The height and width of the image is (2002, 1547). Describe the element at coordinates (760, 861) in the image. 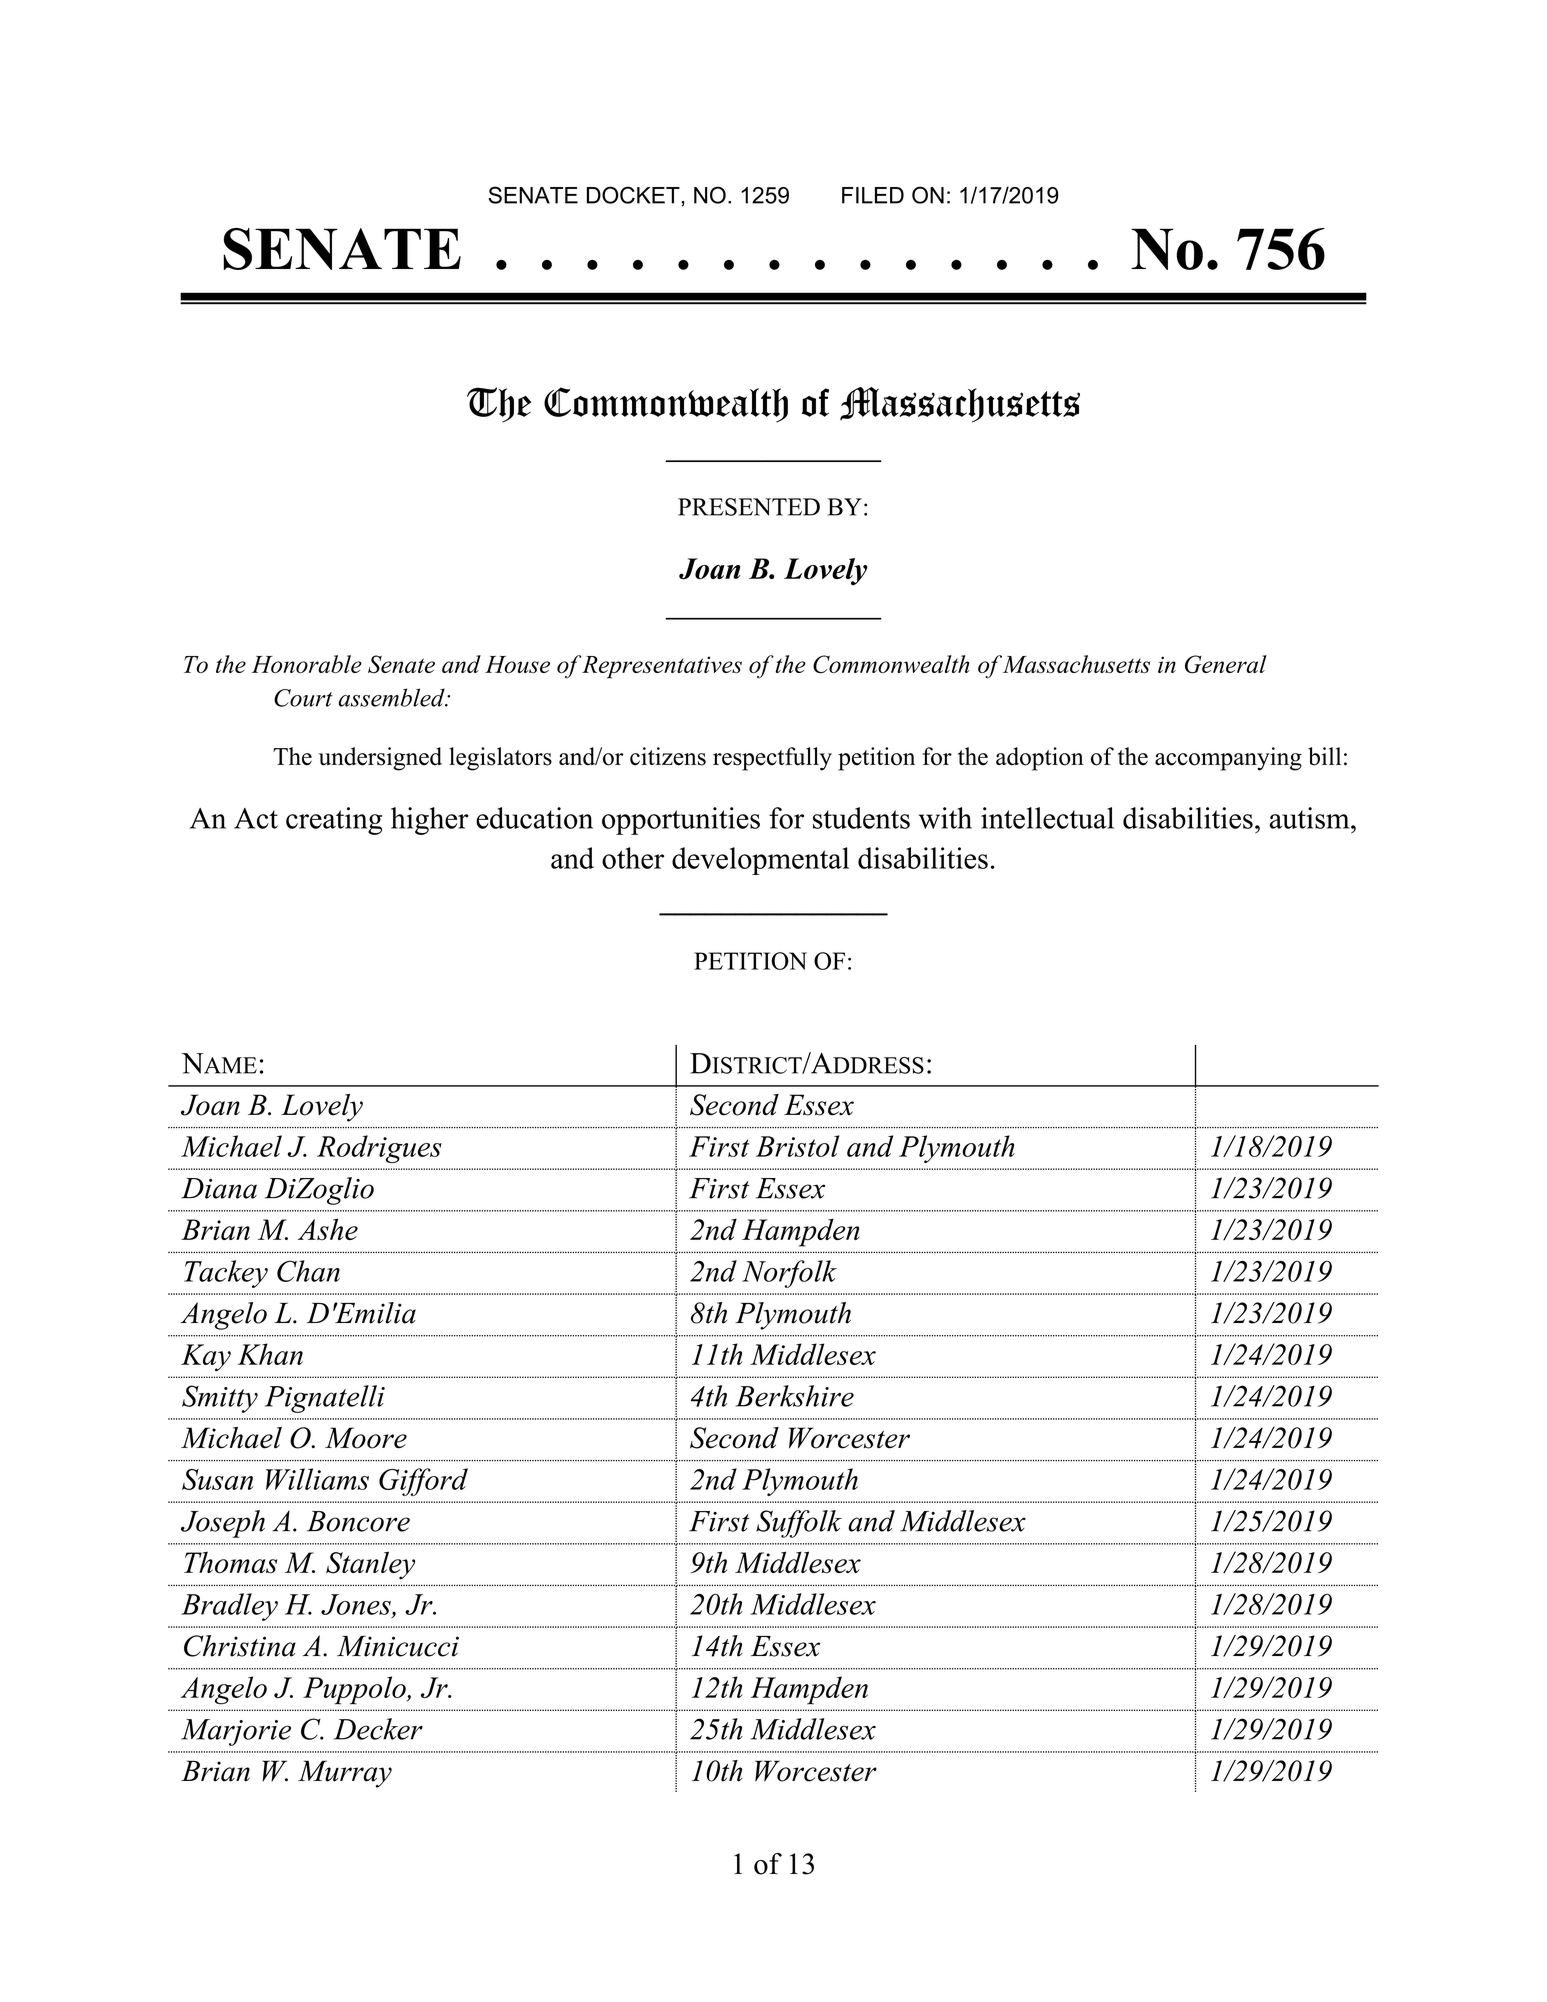

I see `developmental` at that location.
